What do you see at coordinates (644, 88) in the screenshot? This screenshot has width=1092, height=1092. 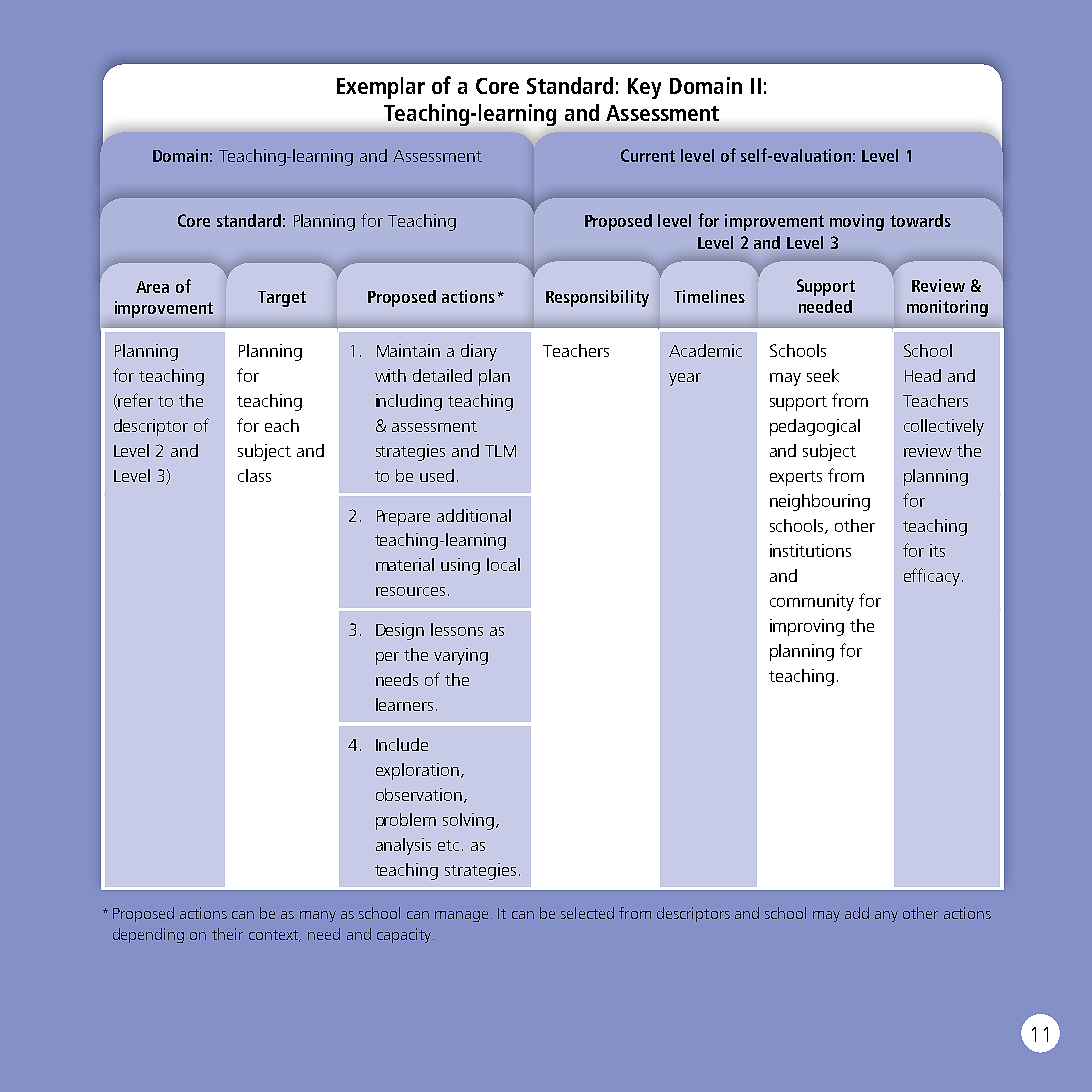 I see `Key` at bounding box center [644, 88].
